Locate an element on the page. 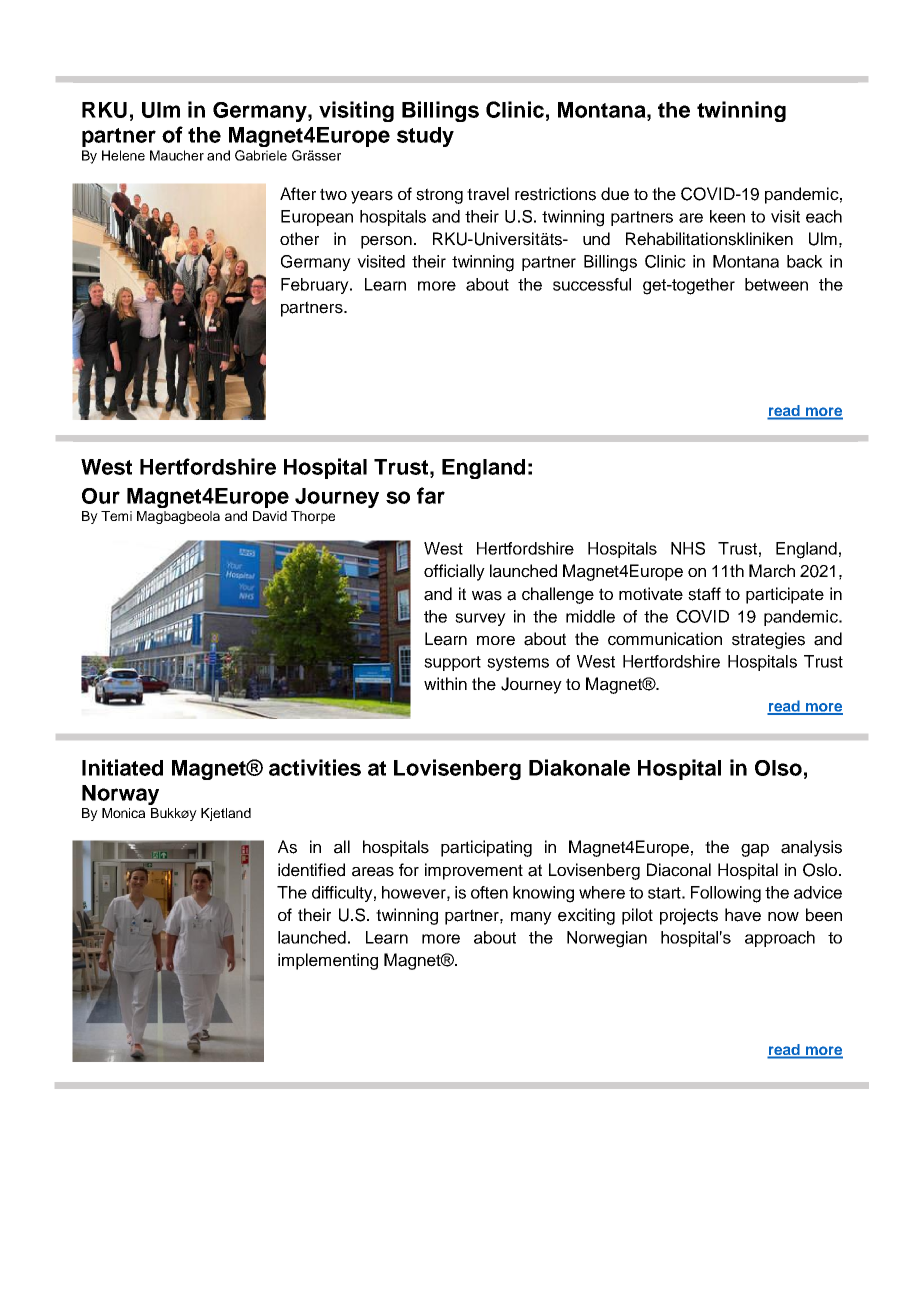 The image size is (924, 1308). travel is located at coordinates (488, 194).
